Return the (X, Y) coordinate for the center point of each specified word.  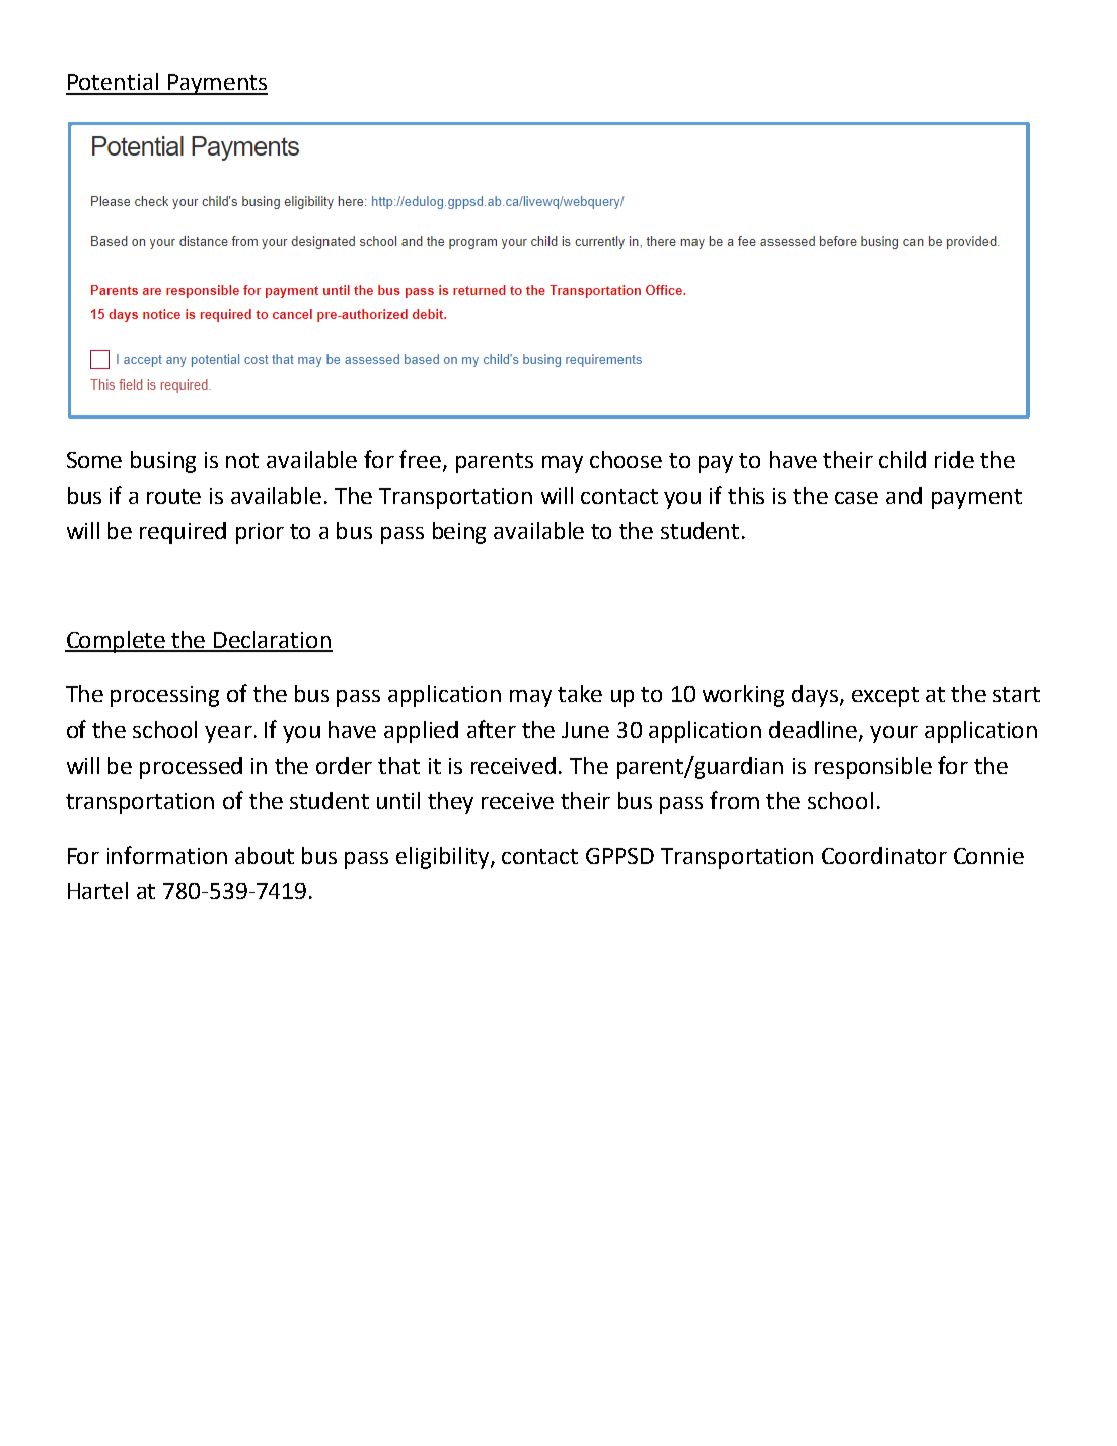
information (167, 855)
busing (163, 462)
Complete (116, 642)
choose (626, 459)
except (885, 697)
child (902, 459)
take (580, 693)
